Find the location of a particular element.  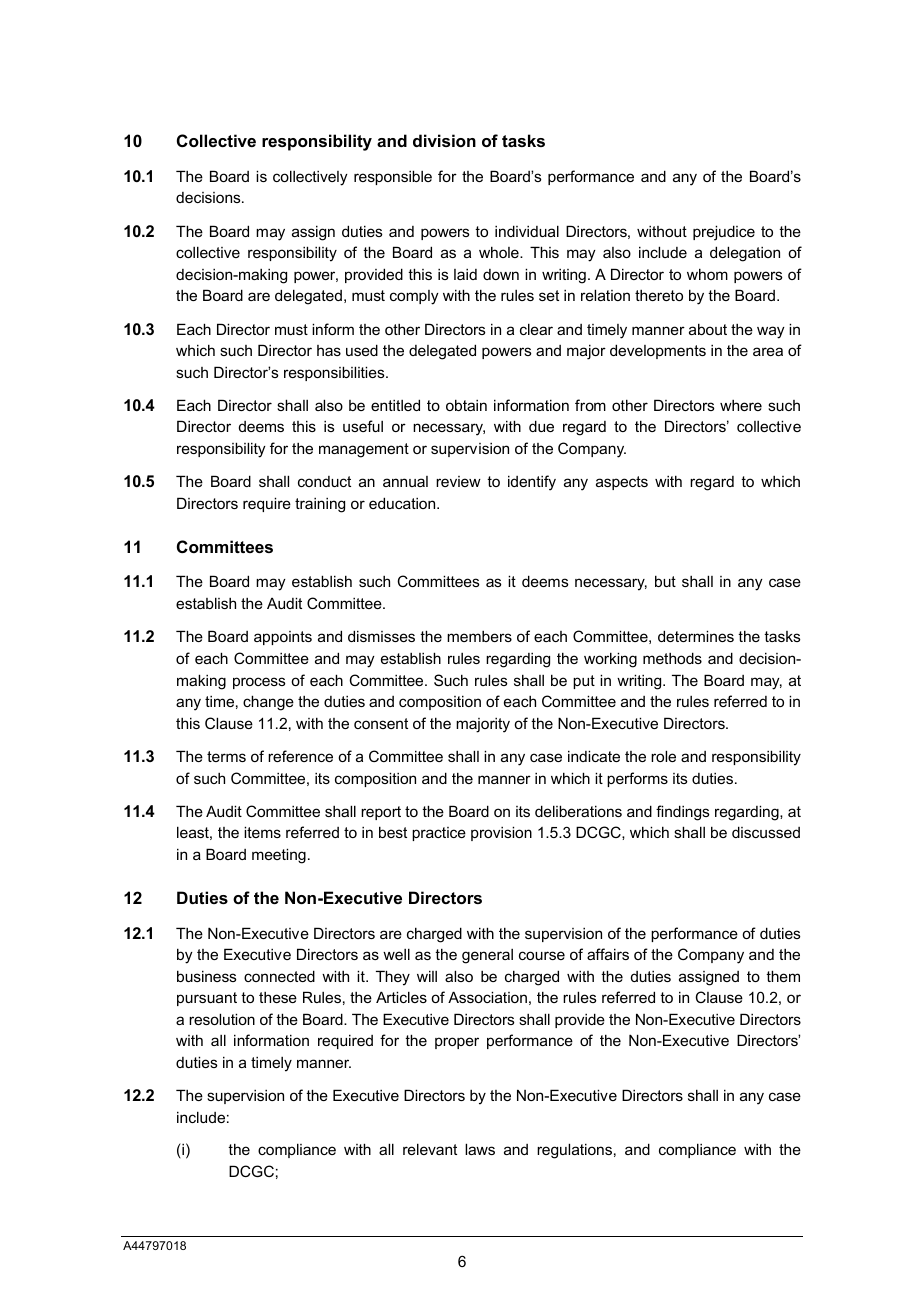

identify is located at coordinates (532, 483).
